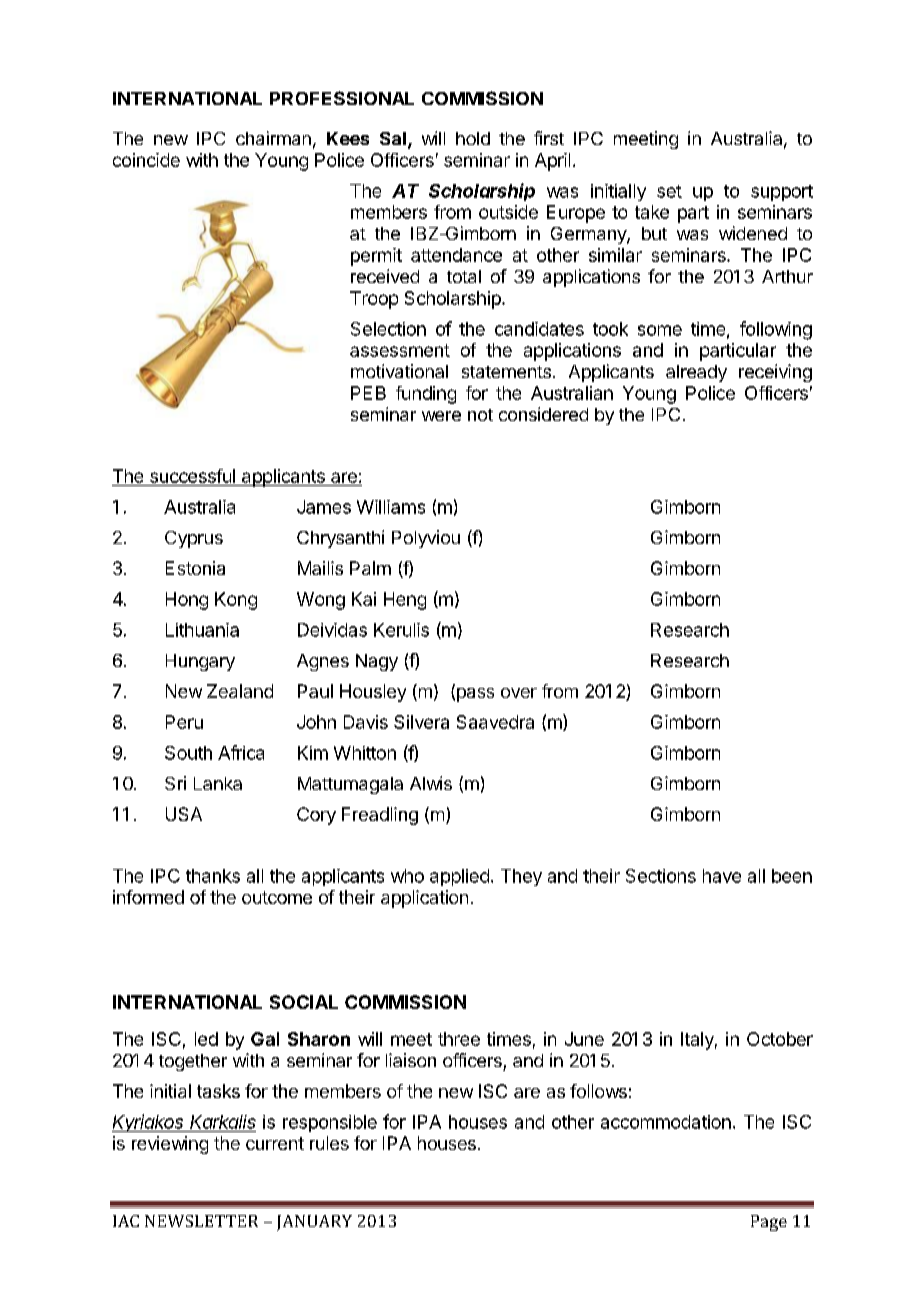 This page has height=1308, width=924. I want to click on tasks, so click(218, 1091).
